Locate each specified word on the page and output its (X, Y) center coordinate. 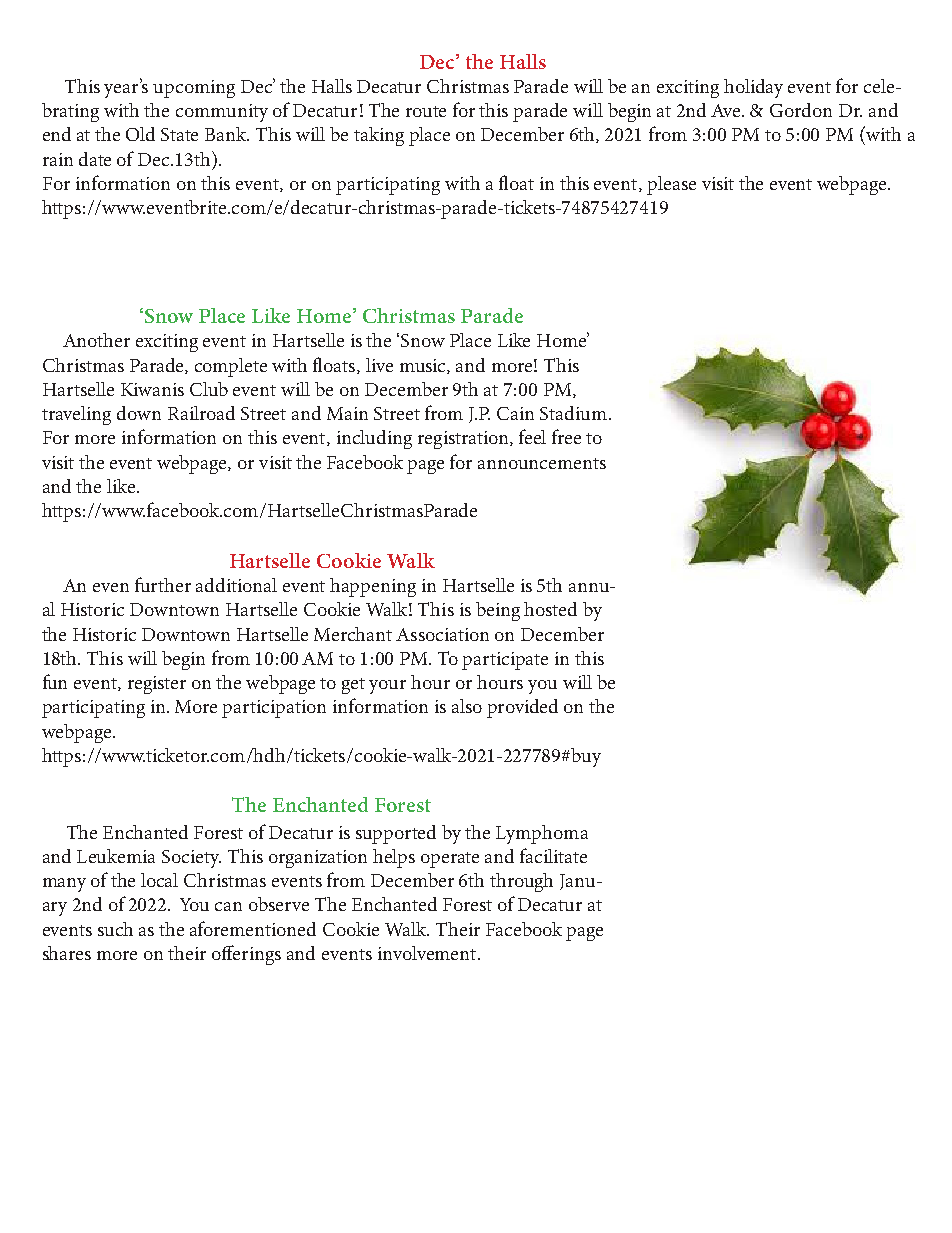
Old (140, 134)
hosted (550, 609)
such (115, 929)
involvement (428, 953)
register (157, 685)
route (426, 111)
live (379, 365)
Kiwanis (152, 389)
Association (442, 634)
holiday (753, 88)
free (566, 436)
